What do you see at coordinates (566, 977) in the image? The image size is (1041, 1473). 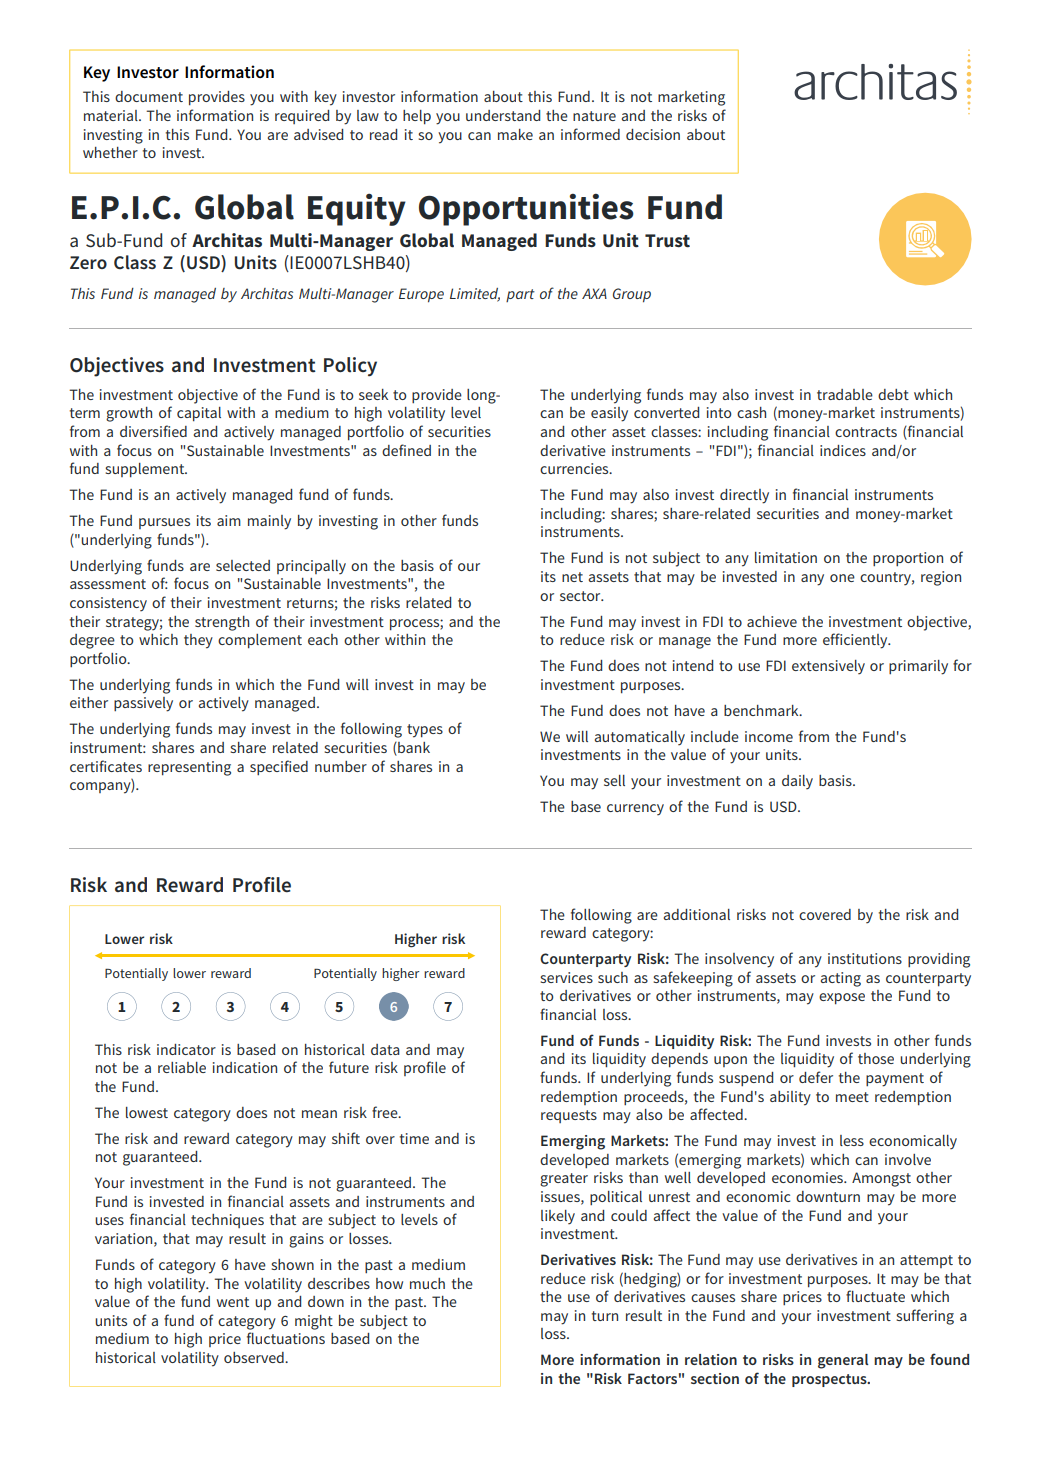 I see `services` at bounding box center [566, 977].
